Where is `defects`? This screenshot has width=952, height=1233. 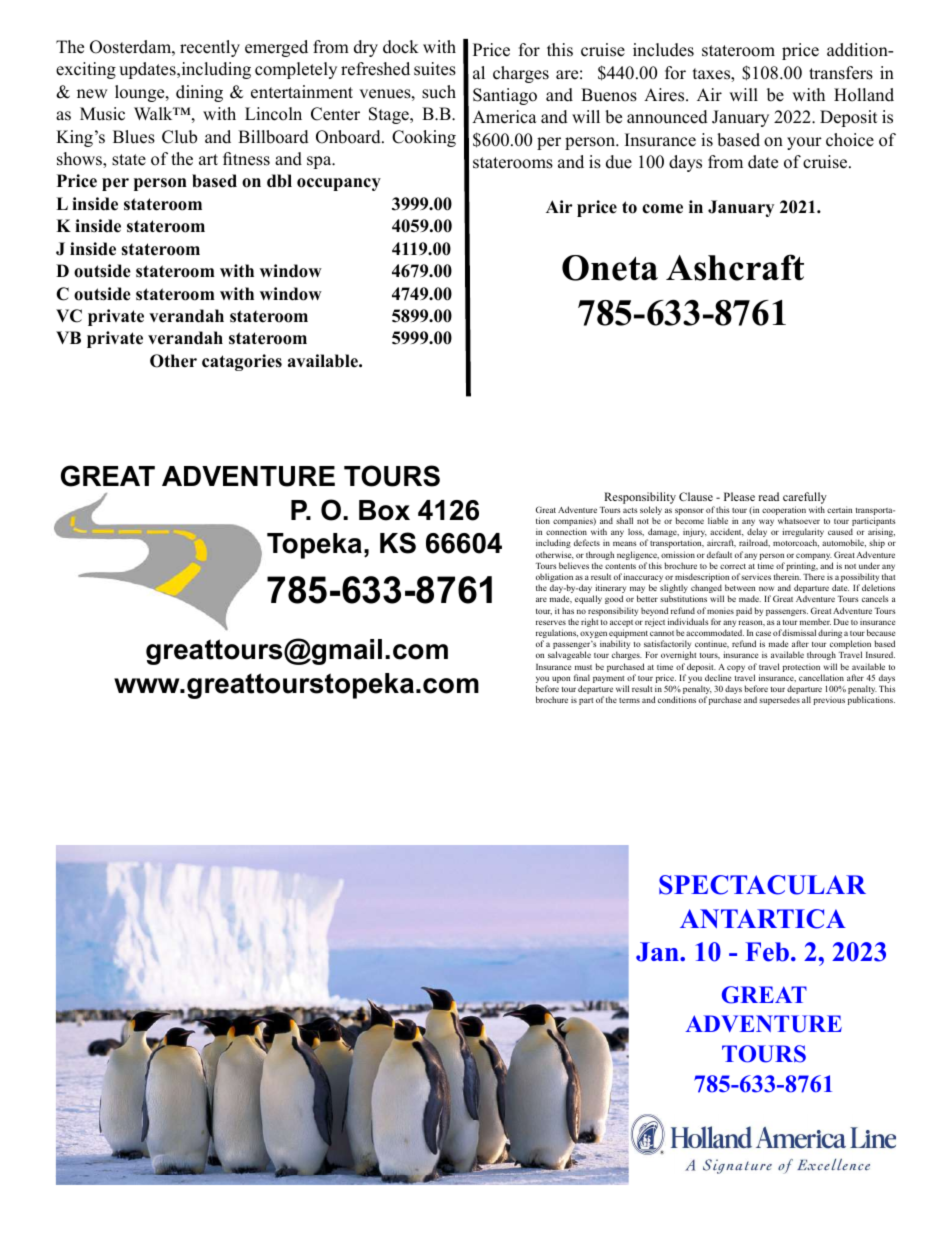 defects is located at coordinates (587, 542).
